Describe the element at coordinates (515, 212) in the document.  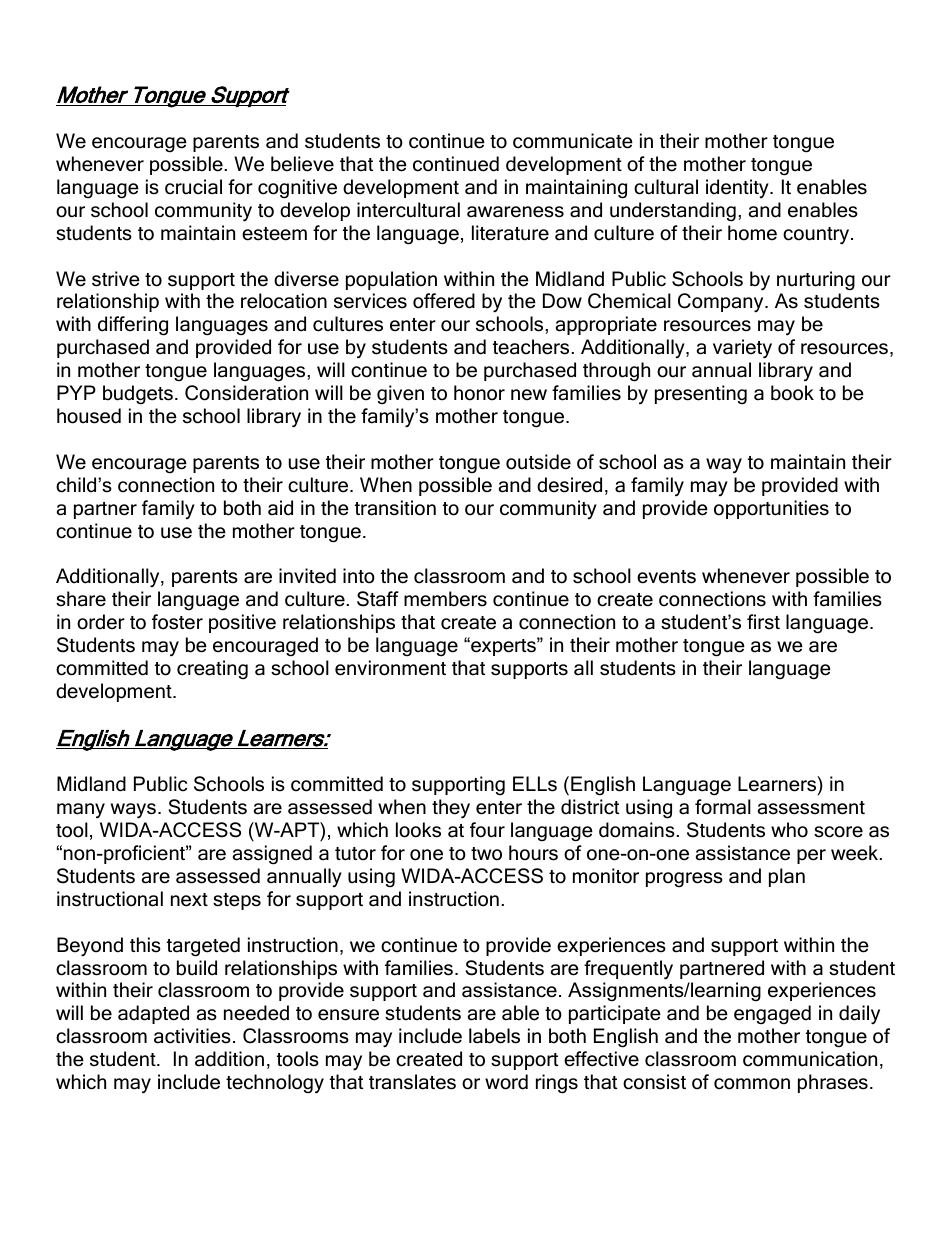
I see `awareness` at that location.
